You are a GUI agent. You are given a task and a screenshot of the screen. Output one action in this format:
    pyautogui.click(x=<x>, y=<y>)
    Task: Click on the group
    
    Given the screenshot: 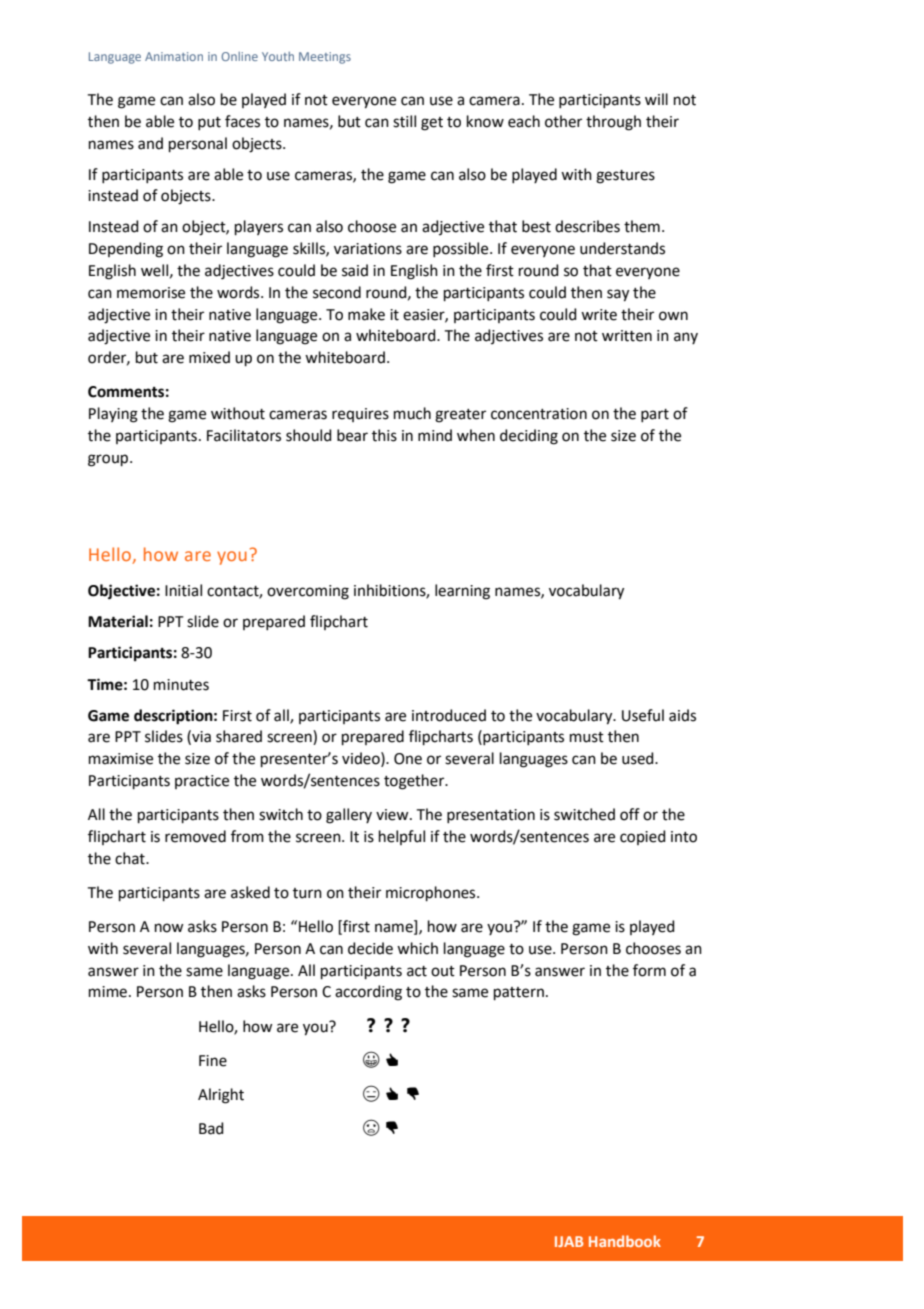 What is the action you would take?
    pyautogui.click(x=109, y=460)
